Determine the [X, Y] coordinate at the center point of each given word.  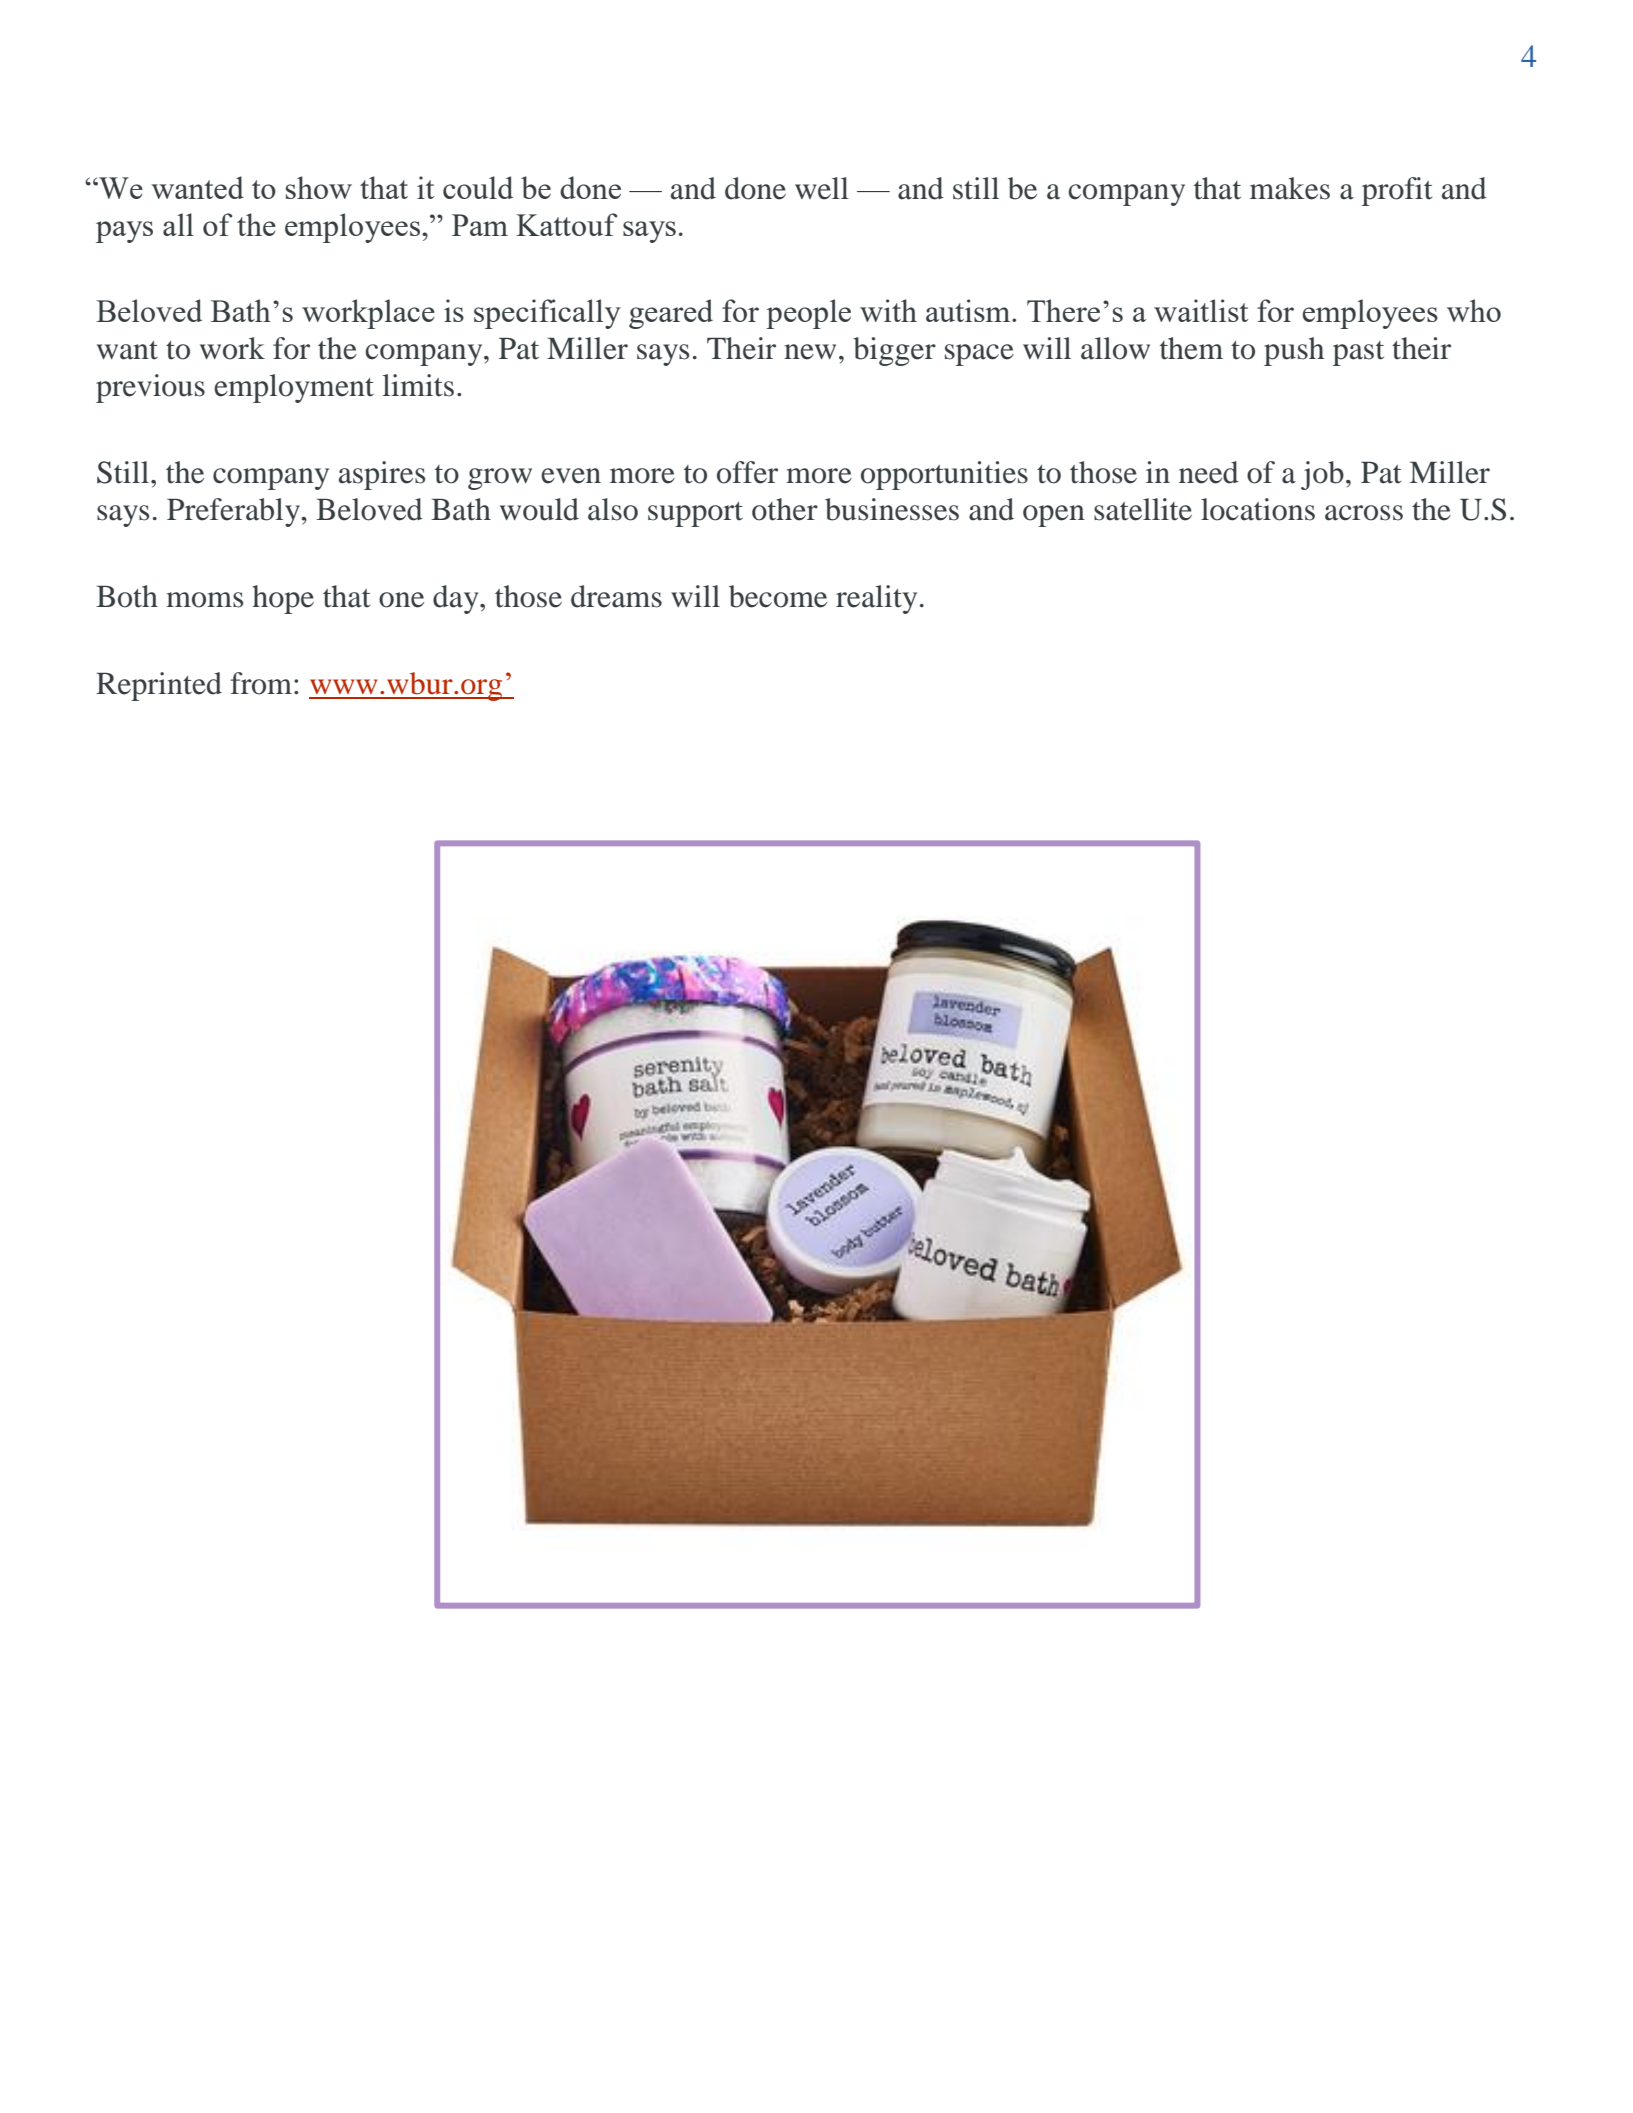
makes [1290, 188]
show [319, 187]
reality [876, 599]
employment [294, 388]
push [1294, 351]
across [1364, 513]
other [785, 509]
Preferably [234, 512]
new [810, 352]
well [822, 188]
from [262, 683]
